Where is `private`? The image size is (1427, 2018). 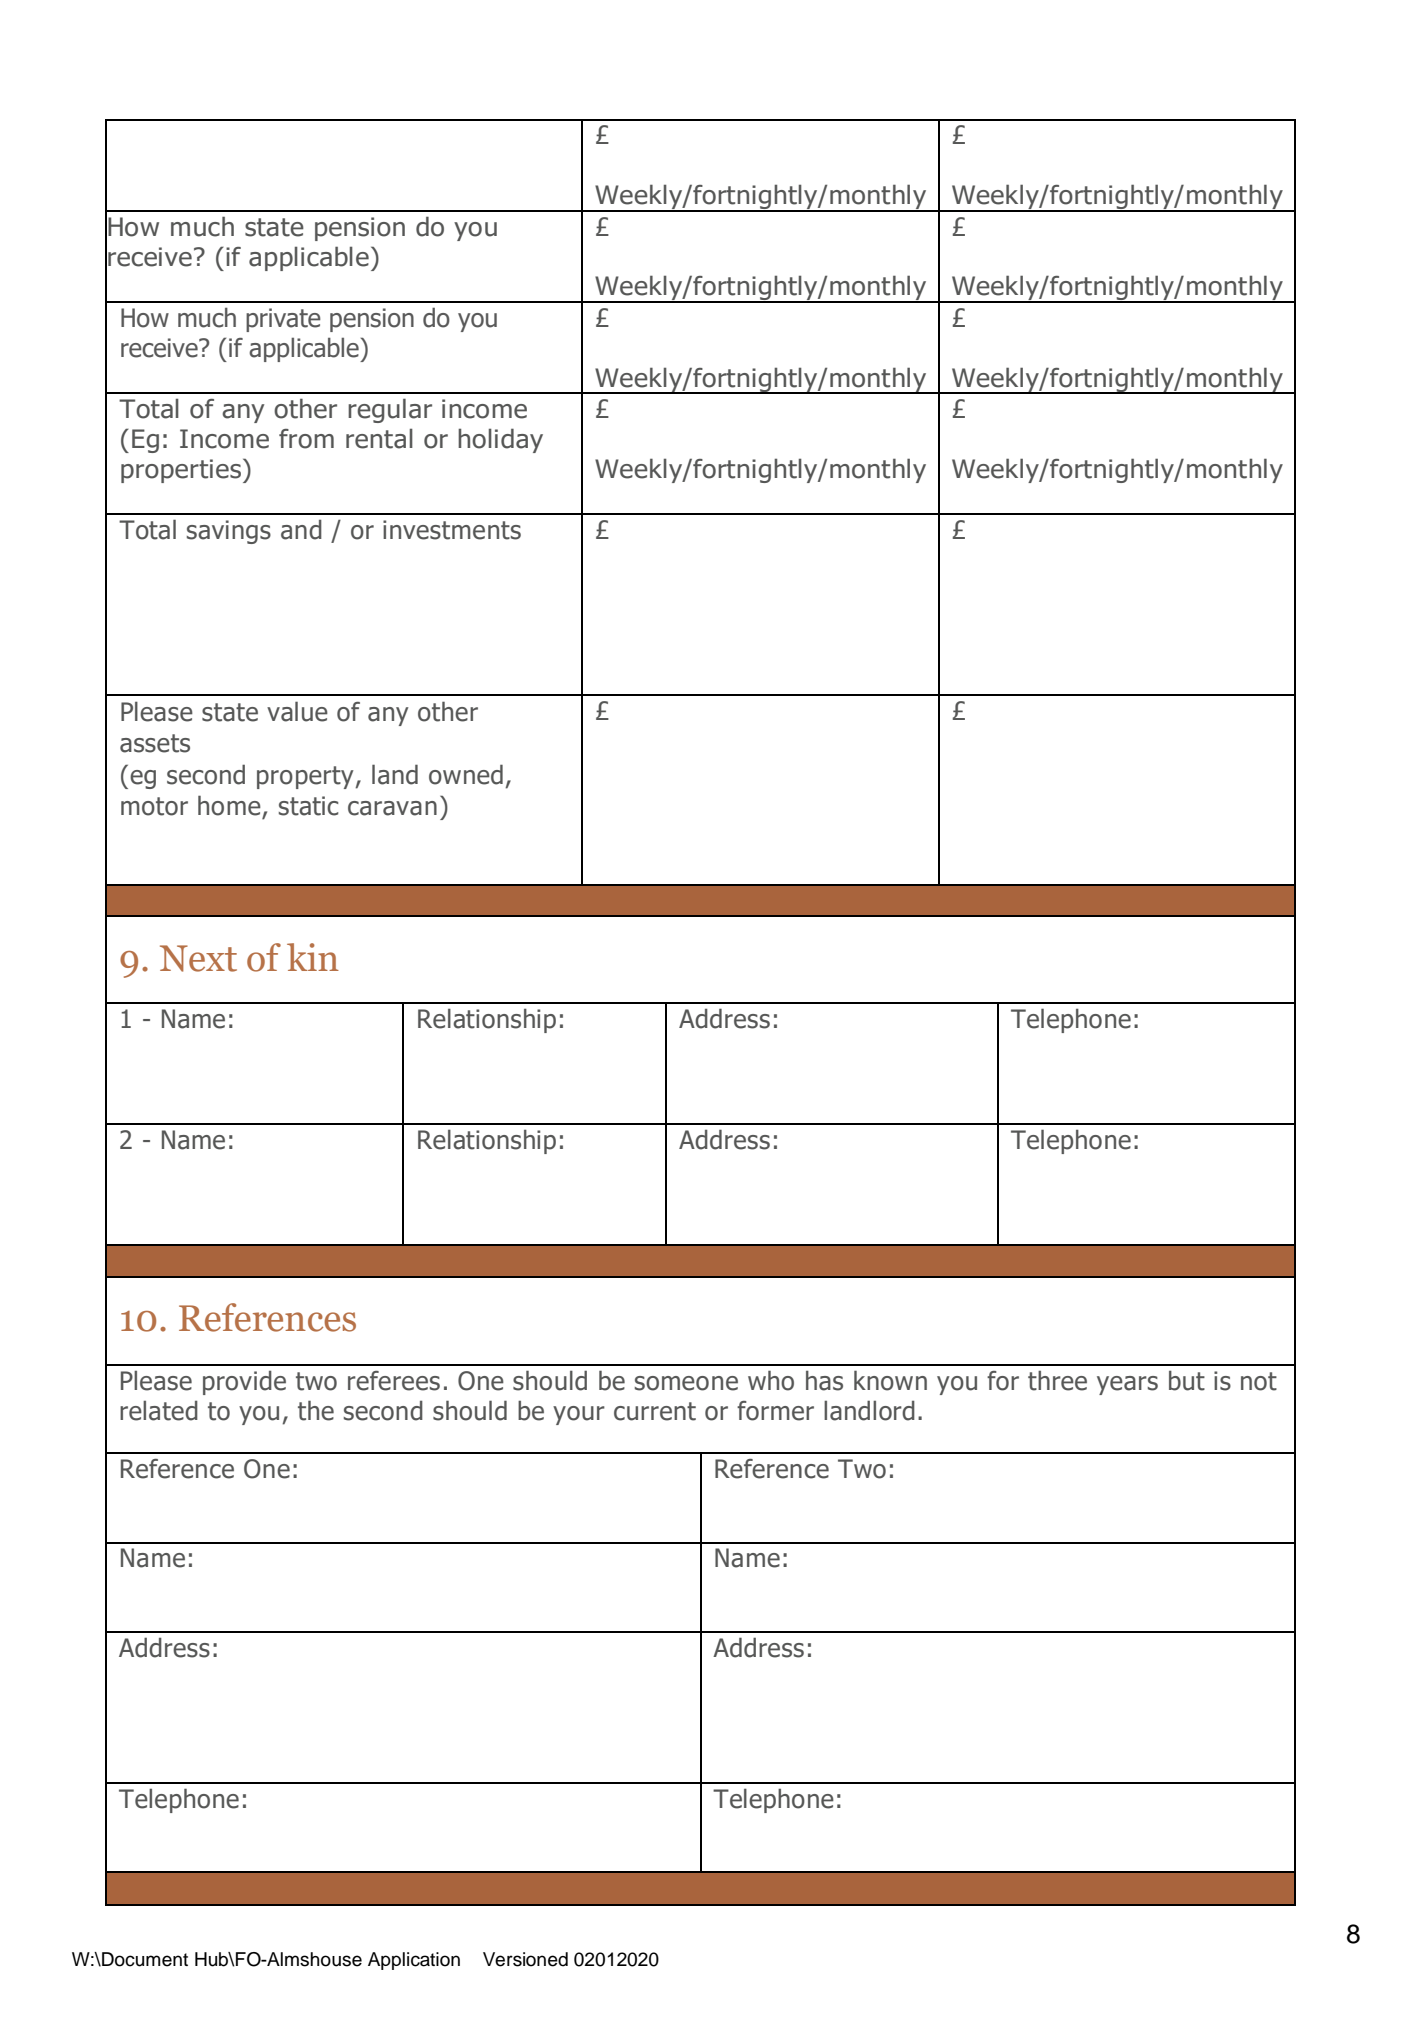 private is located at coordinates (283, 320).
